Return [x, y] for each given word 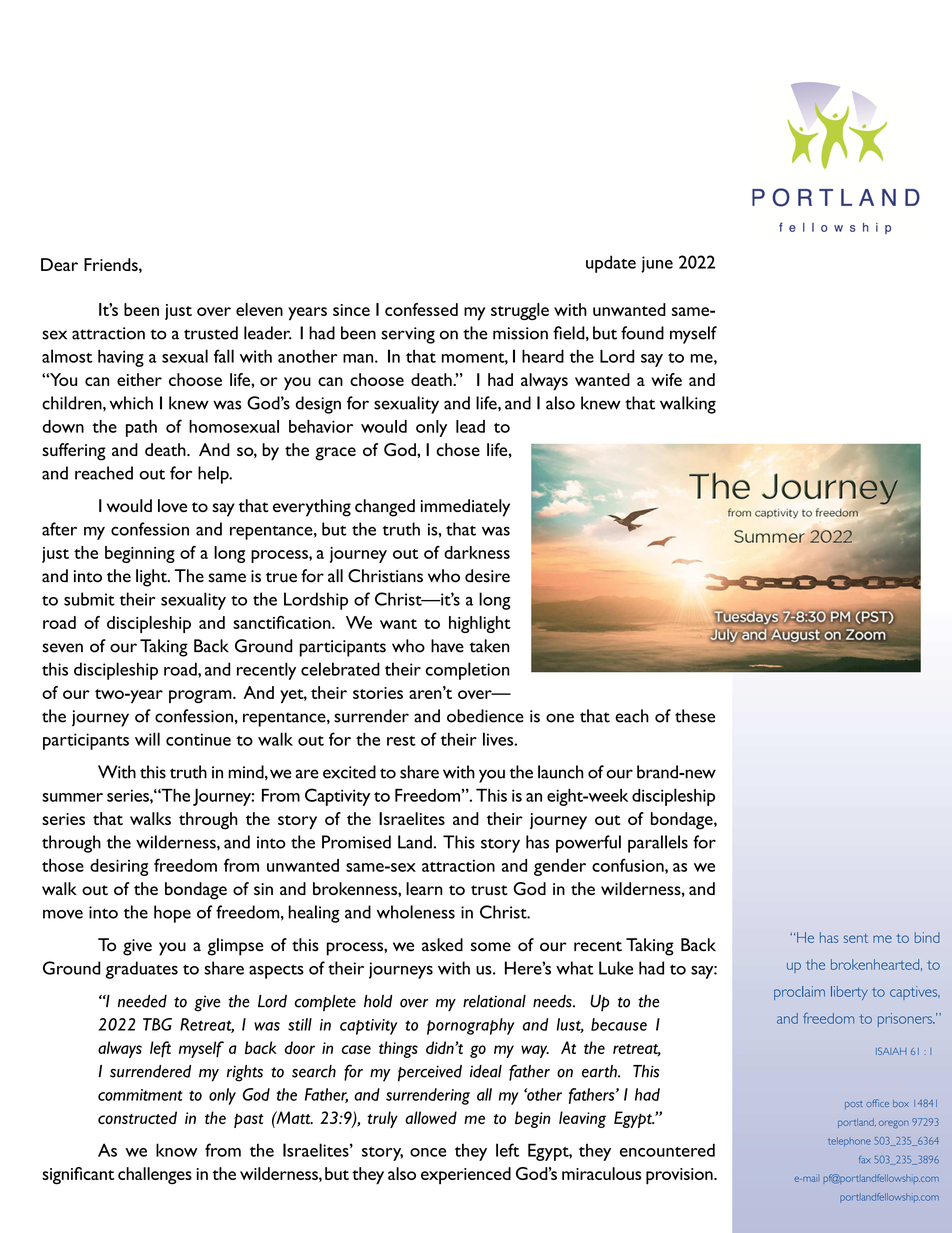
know [177, 1150]
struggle [520, 311]
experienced [466, 1175]
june [657, 264]
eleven [259, 309]
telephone [849, 1142]
